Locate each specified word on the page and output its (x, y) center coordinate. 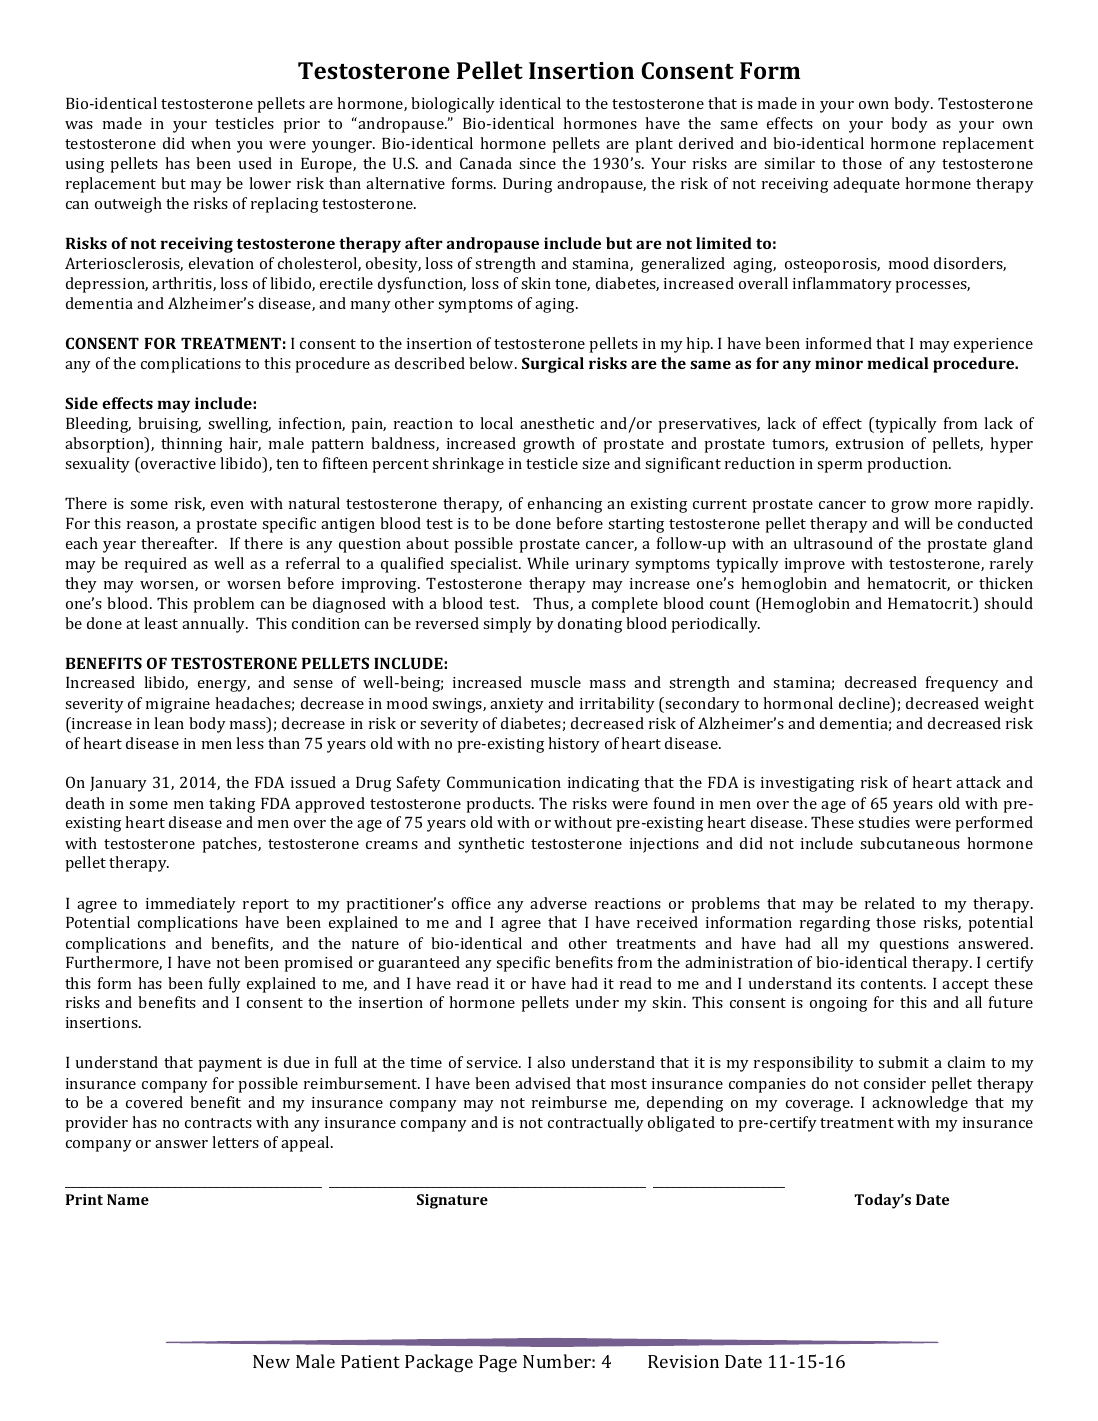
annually (215, 625)
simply (507, 625)
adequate (866, 185)
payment (230, 1065)
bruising (169, 425)
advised (543, 1083)
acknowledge (920, 1104)
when (211, 143)
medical (898, 363)
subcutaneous (910, 843)
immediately (191, 905)
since (537, 163)
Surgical (553, 365)
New (271, 1361)
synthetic (491, 845)
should (1008, 603)
